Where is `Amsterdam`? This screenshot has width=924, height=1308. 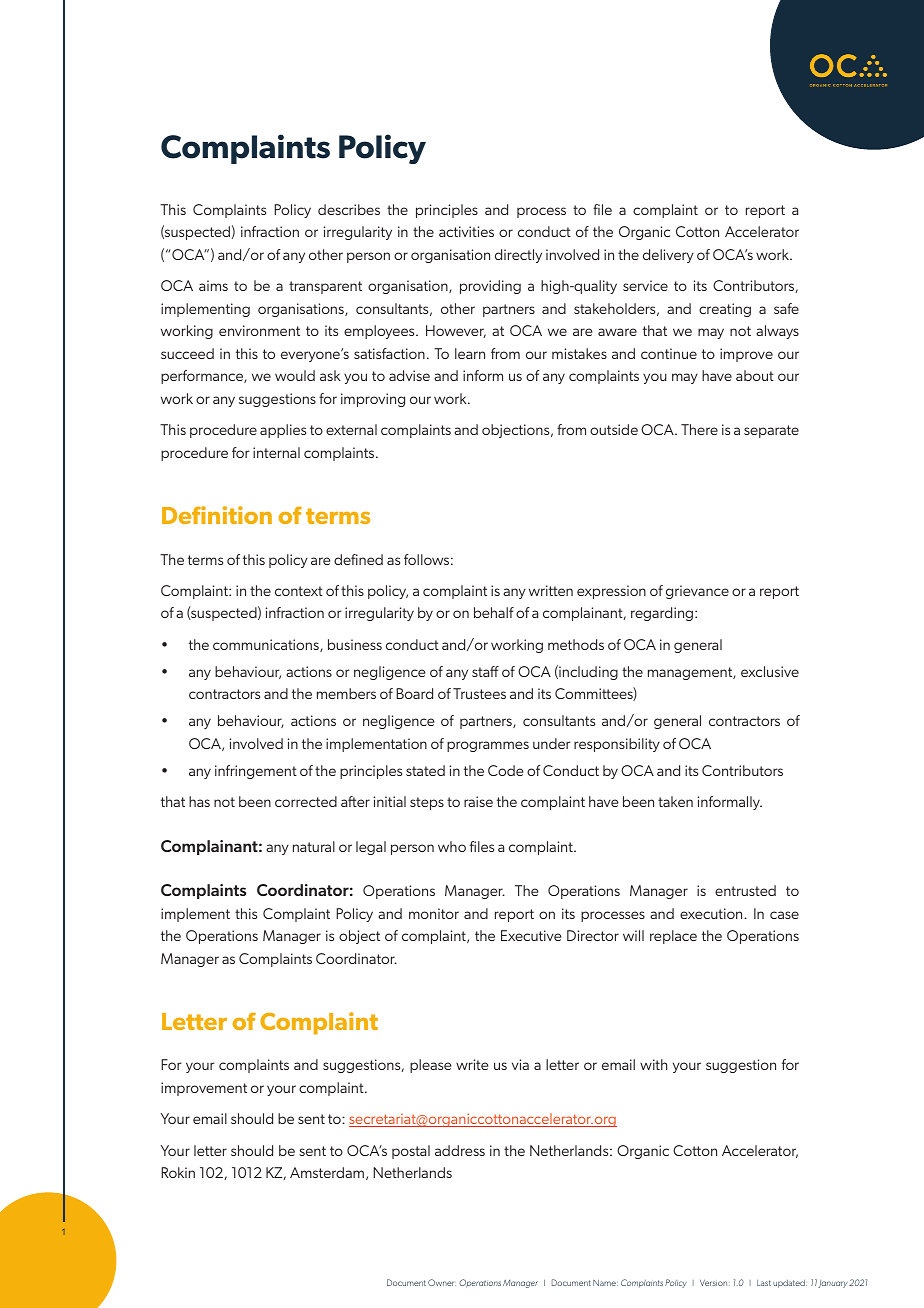 Amsterdam is located at coordinates (327, 1172).
